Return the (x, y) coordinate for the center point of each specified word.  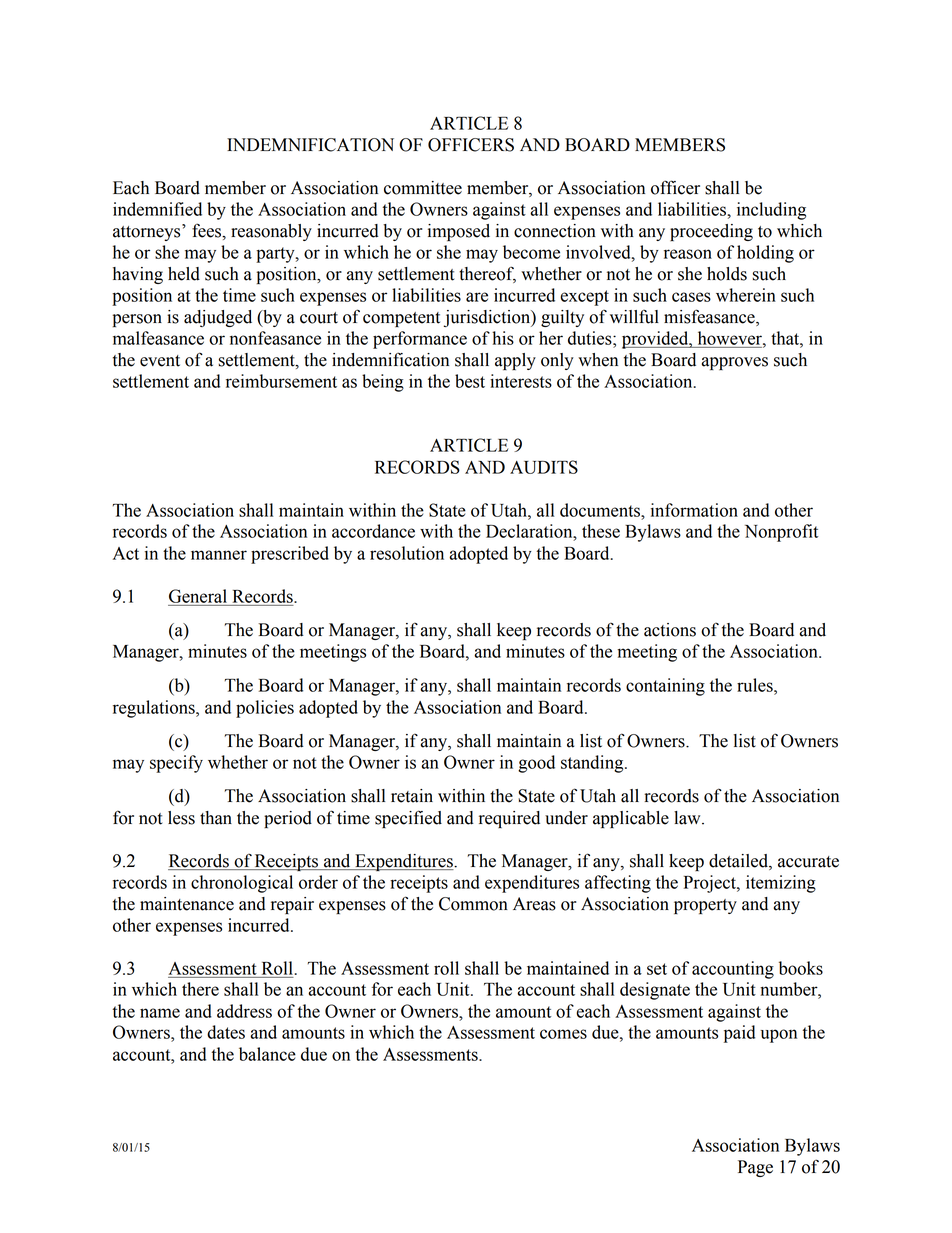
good (536, 764)
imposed (459, 232)
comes (563, 1034)
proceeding (711, 232)
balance (267, 1054)
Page (755, 1168)
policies (265, 709)
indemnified (157, 209)
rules (756, 685)
